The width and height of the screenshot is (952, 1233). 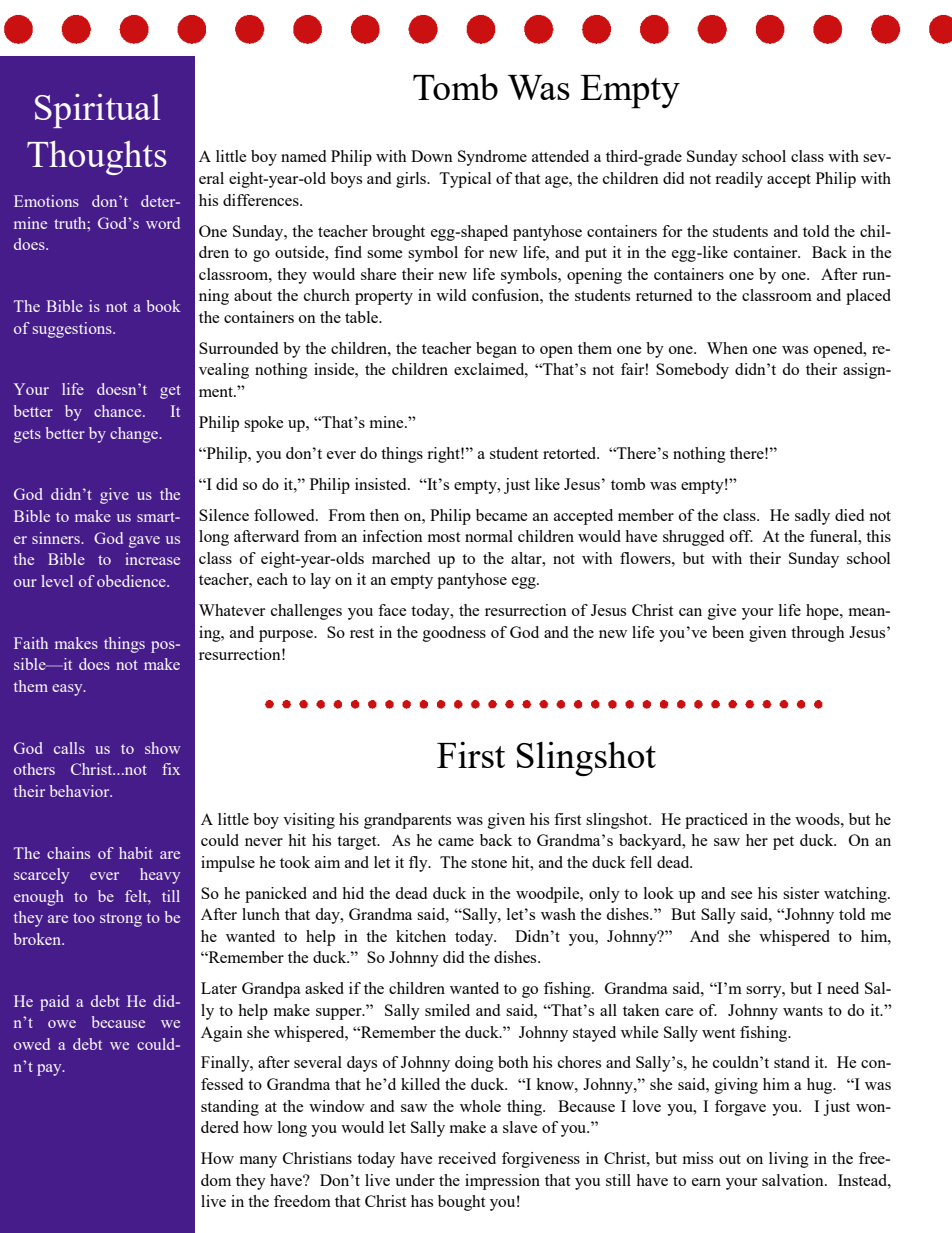 I want to click on insisted, so click(x=382, y=484).
